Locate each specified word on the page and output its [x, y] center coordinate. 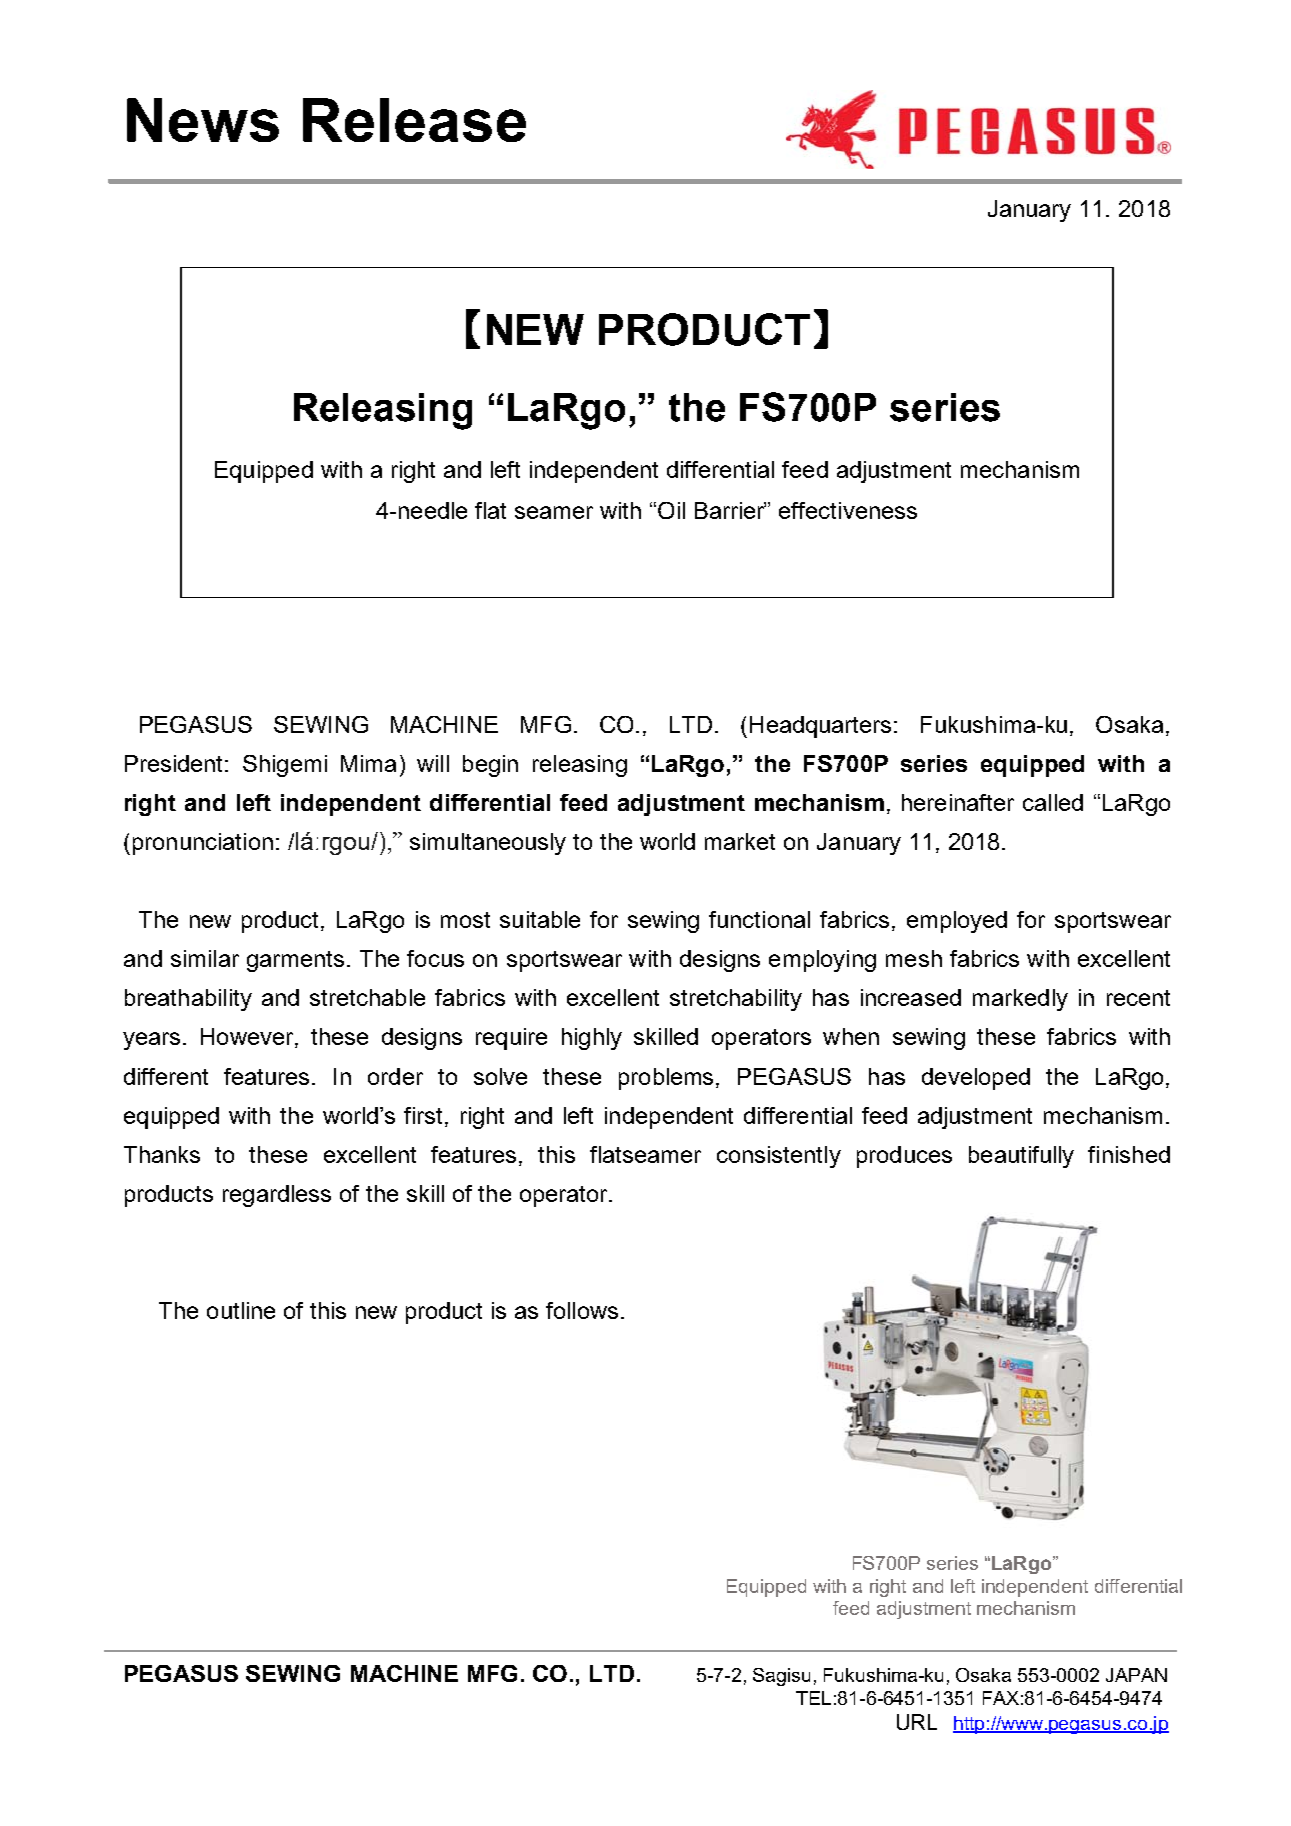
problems [668, 1079]
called [1053, 802]
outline [241, 1310]
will [433, 763]
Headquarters [820, 727]
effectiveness [848, 510]
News [203, 120]
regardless [277, 1196]
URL [917, 1722]
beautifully [1021, 1157]
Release [414, 120]
